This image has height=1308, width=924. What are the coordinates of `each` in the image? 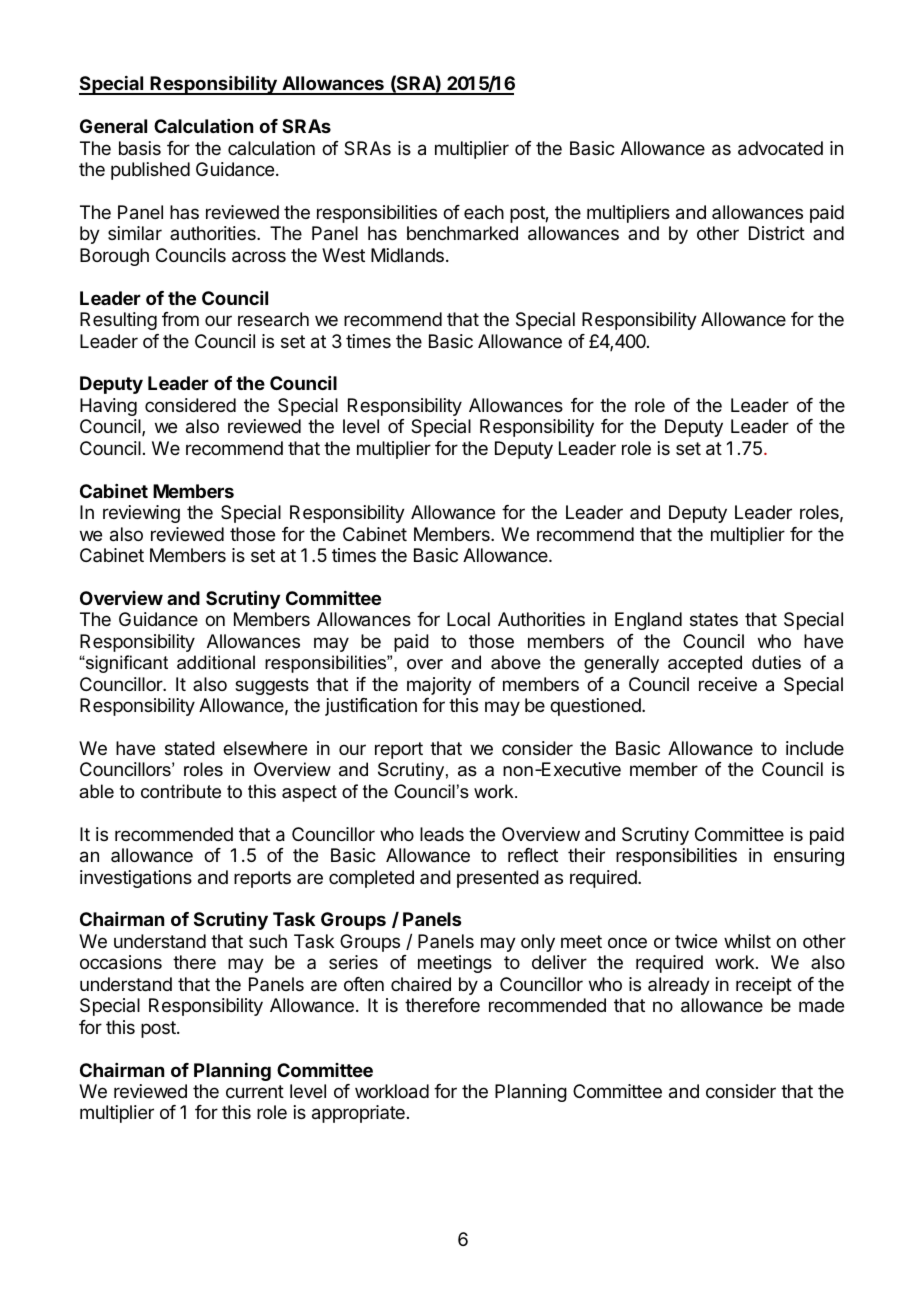 It's located at (484, 212).
